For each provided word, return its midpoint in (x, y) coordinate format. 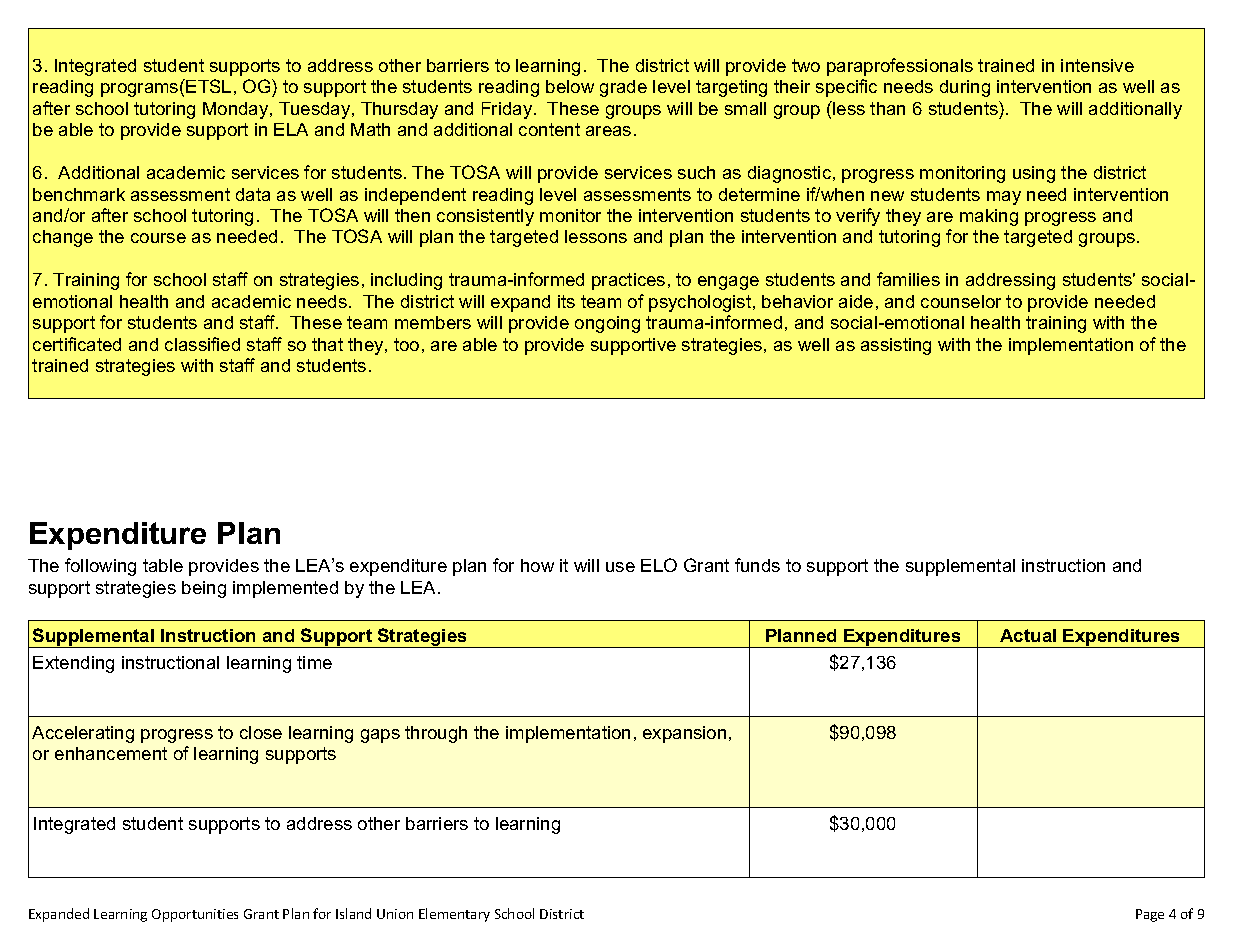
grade (623, 88)
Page (1150, 915)
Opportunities (195, 915)
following (100, 567)
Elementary (454, 915)
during (965, 88)
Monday (237, 110)
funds (757, 565)
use (620, 567)
